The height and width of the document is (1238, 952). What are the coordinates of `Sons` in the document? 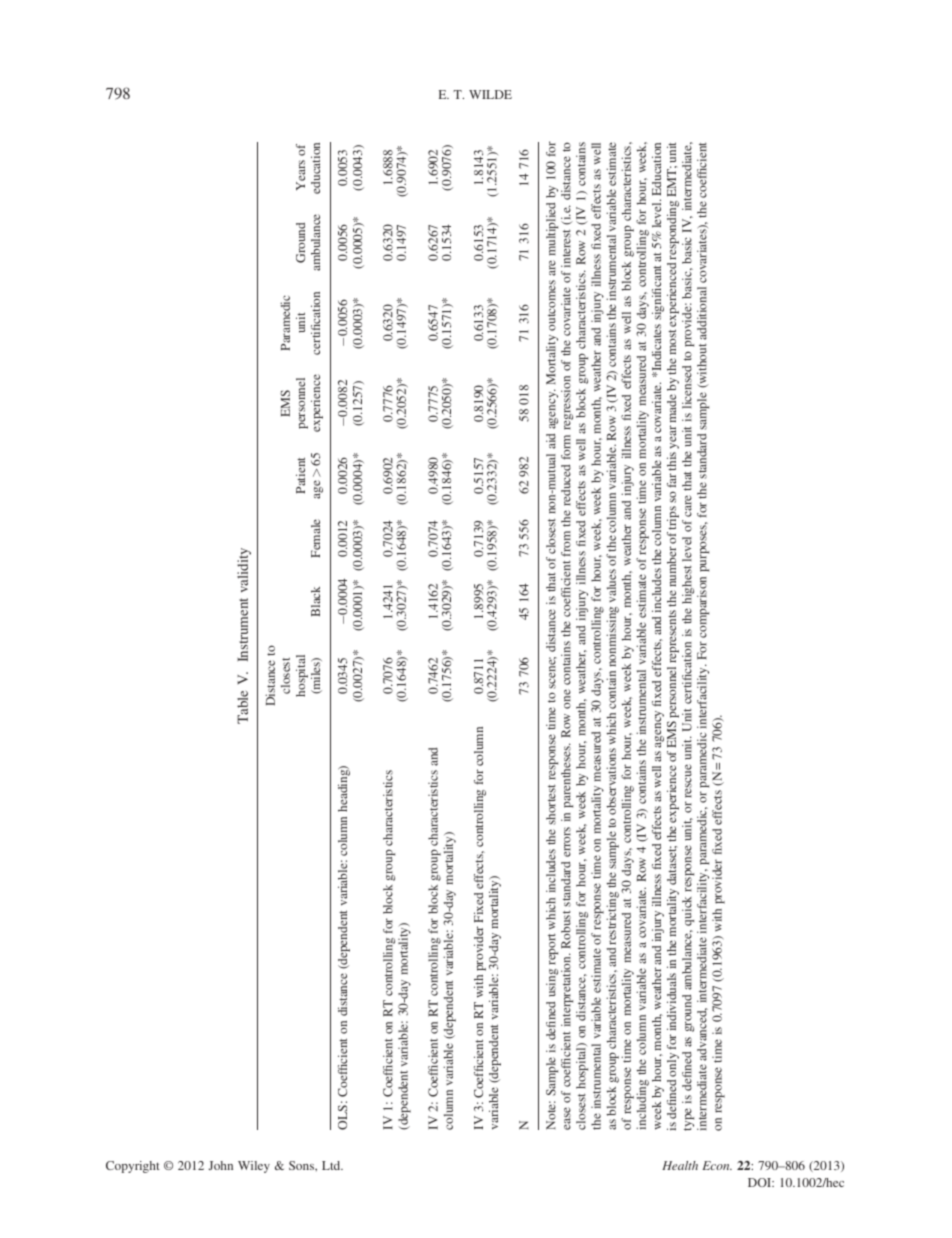 It's located at (303, 1166).
